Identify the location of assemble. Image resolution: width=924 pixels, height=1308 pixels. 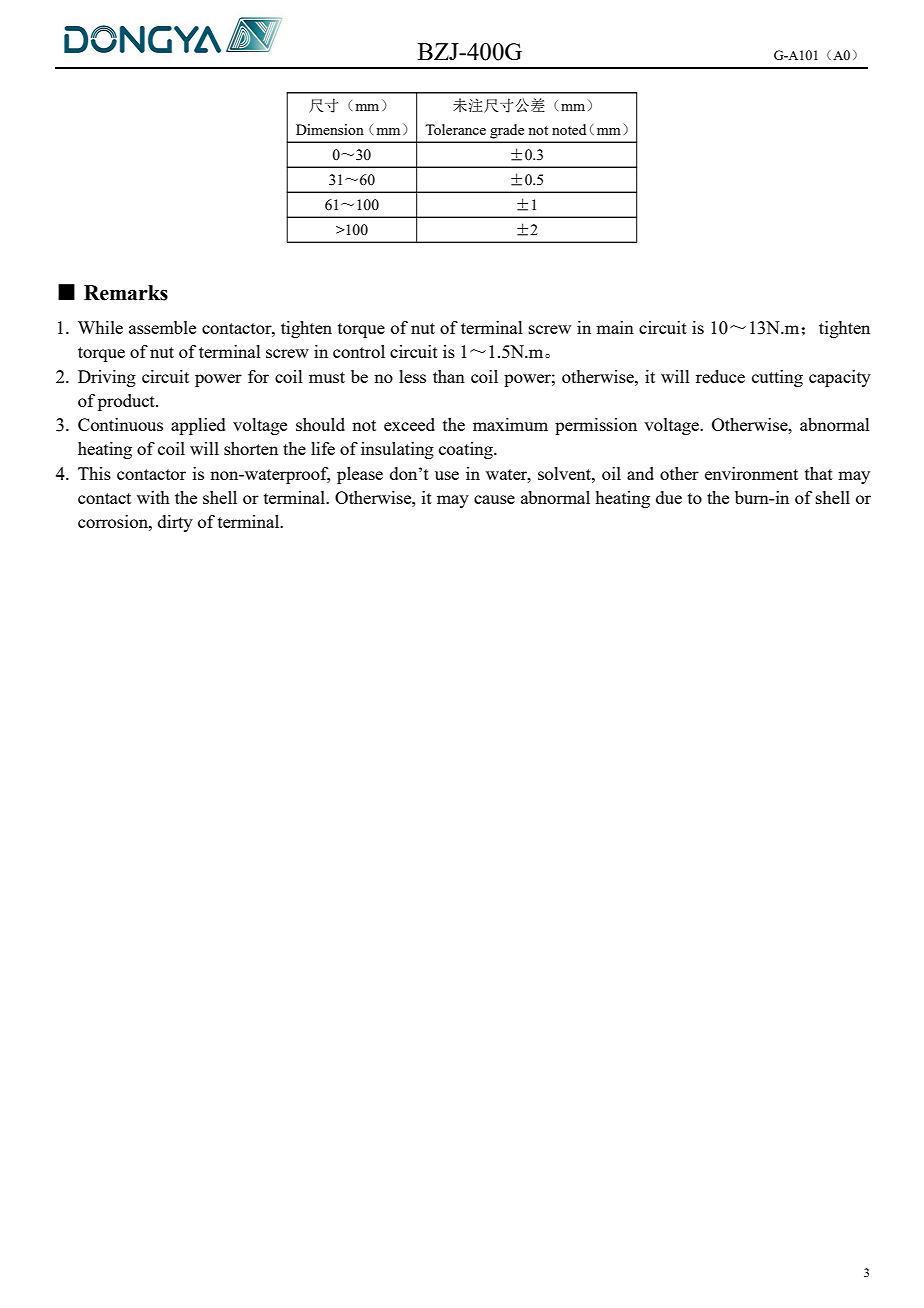
(162, 327).
